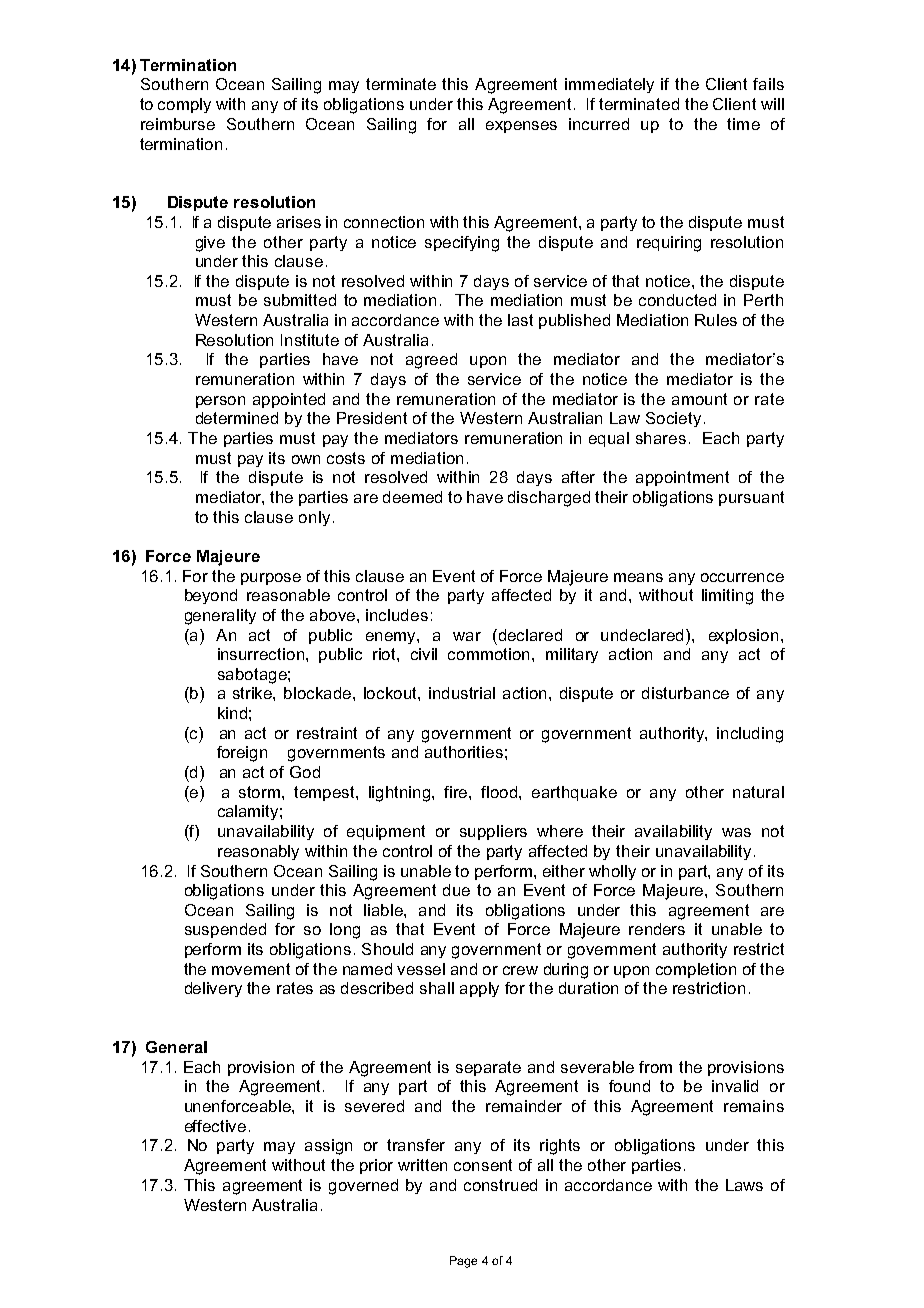 The image size is (924, 1308). Describe the element at coordinates (251, 969) in the image. I see `movement` at that location.
